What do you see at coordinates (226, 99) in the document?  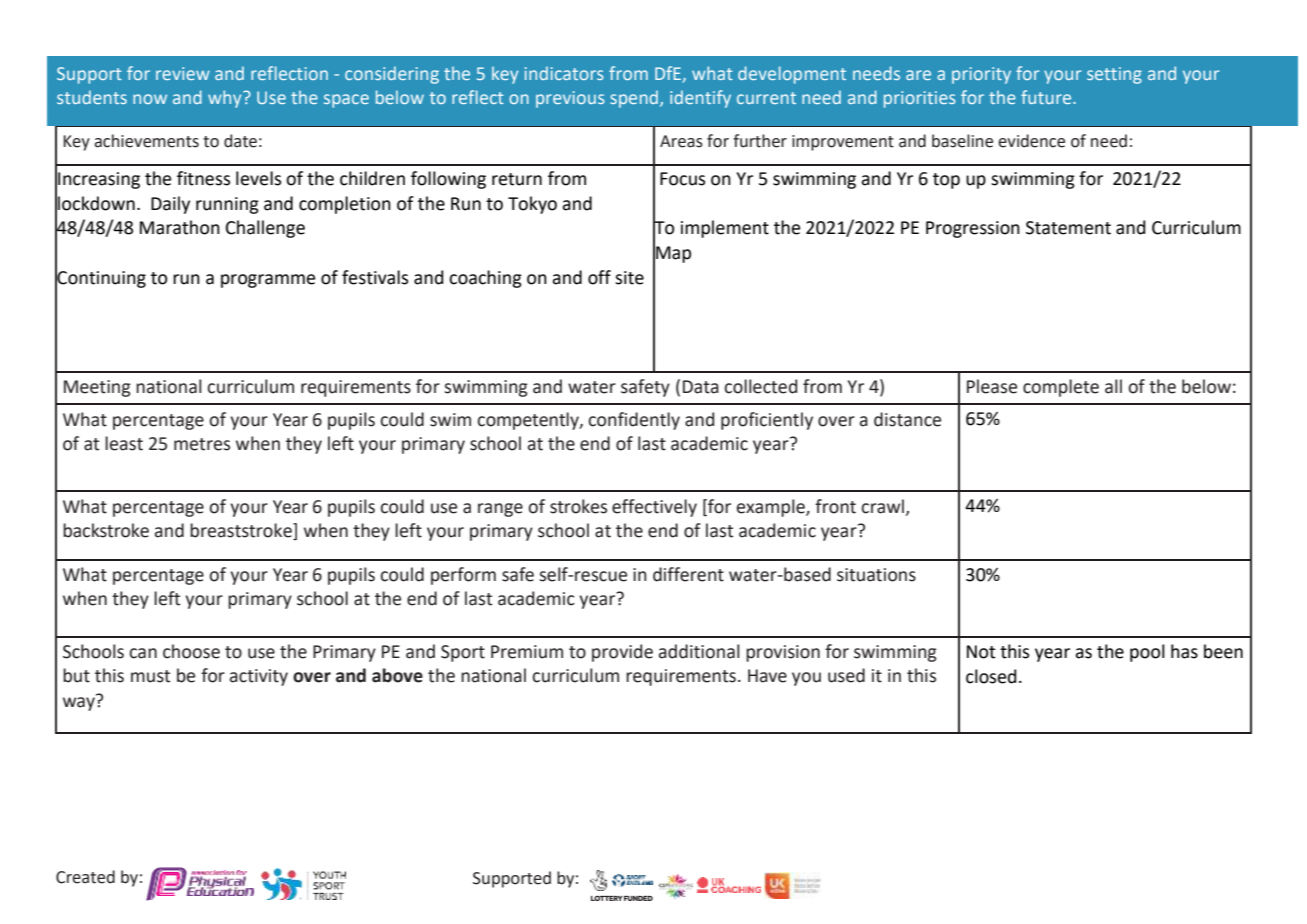 I see `why` at bounding box center [226, 99].
